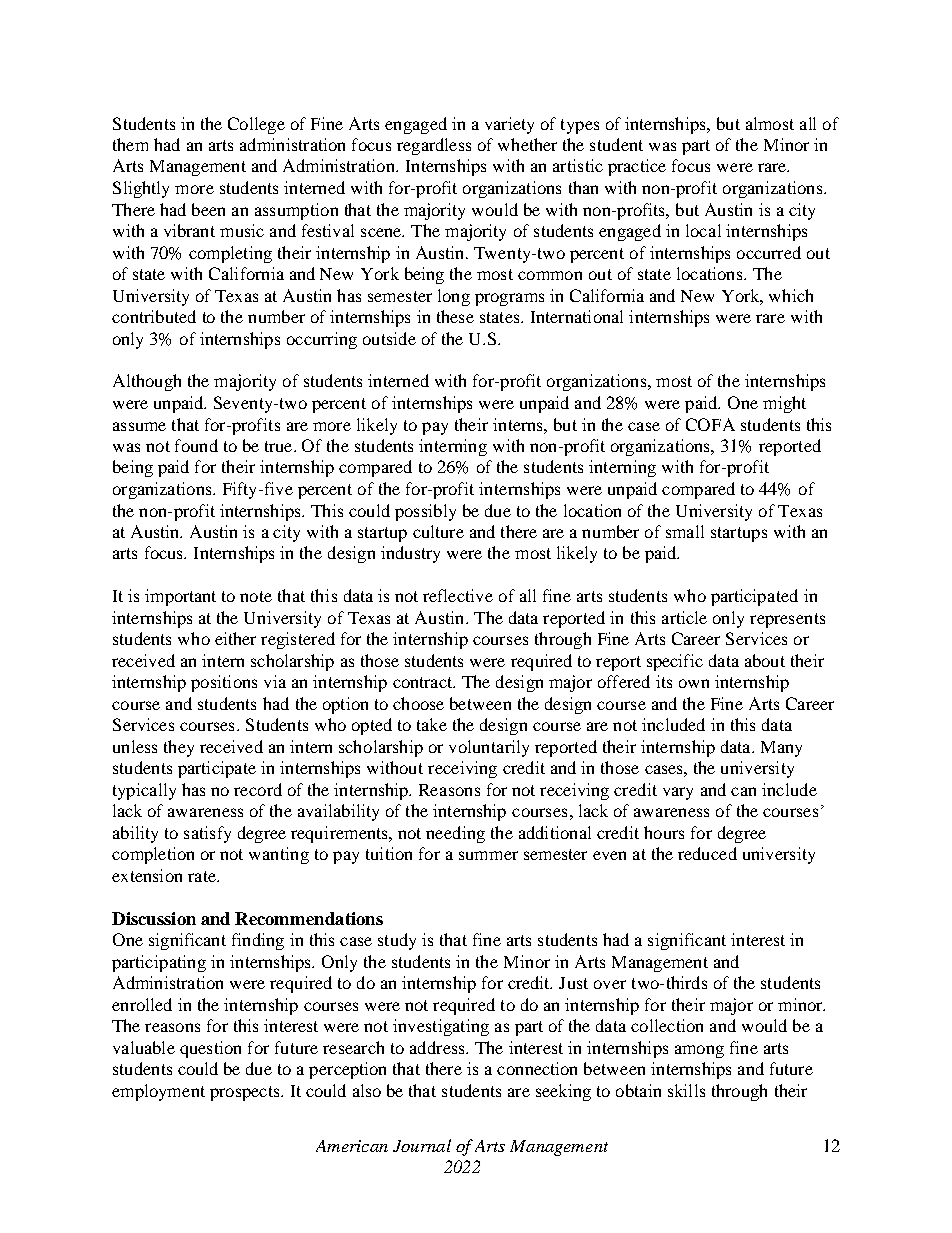  I want to click on Journal, so click(422, 1145).
